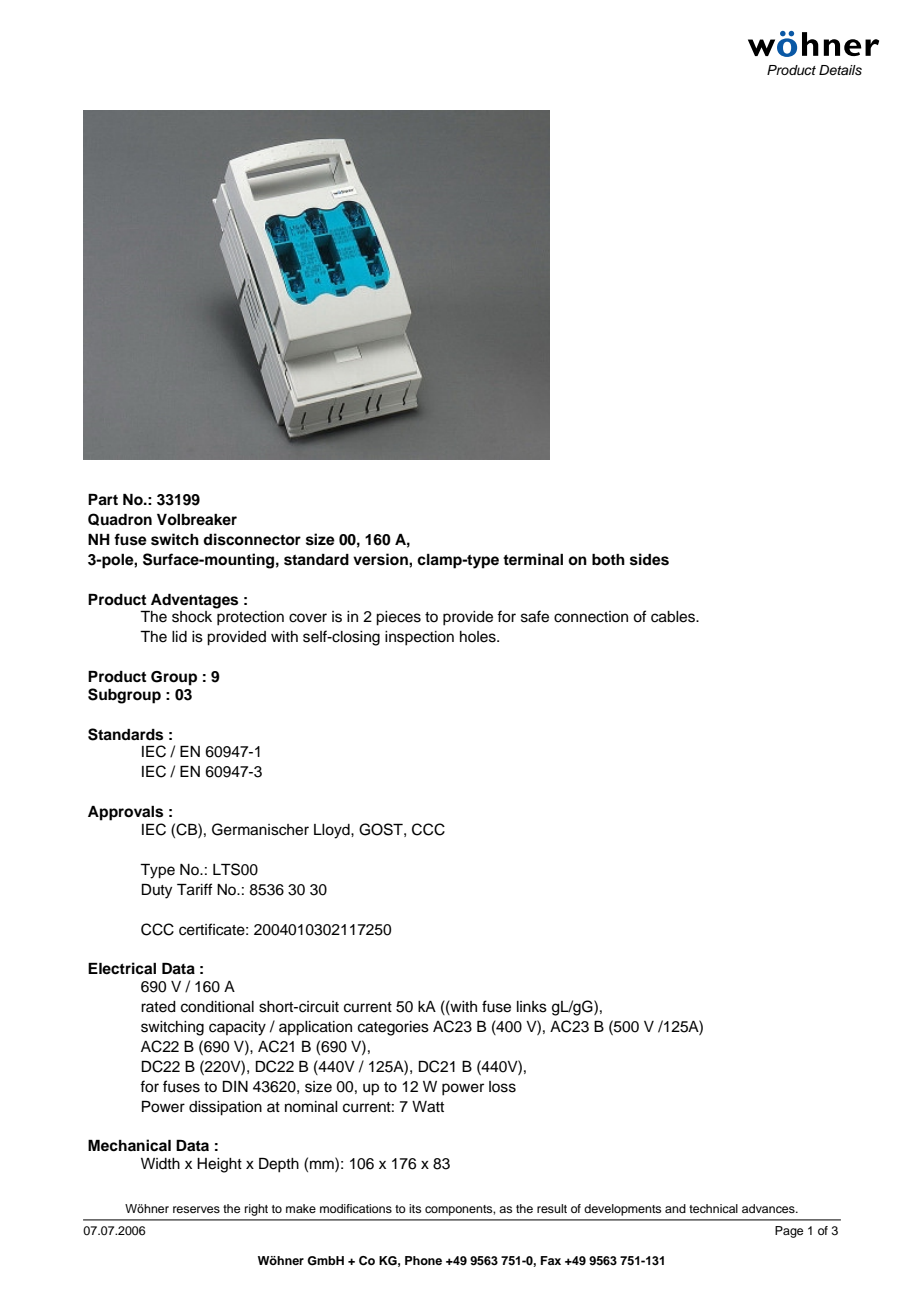  What do you see at coordinates (608, 560) in the image?
I see `both` at bounding box center [608, 560].
